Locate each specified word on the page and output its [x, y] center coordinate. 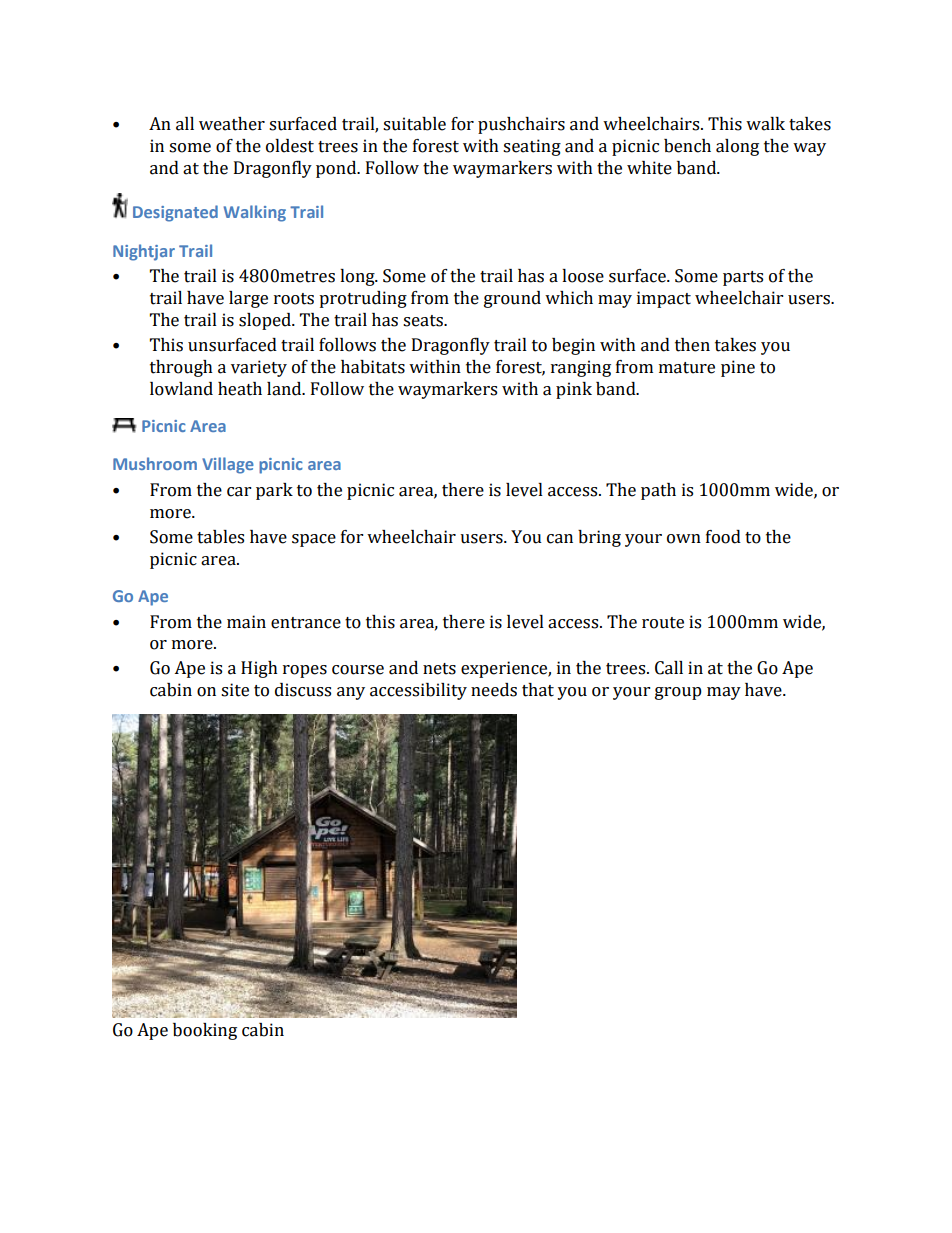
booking [205, 1031]
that [538, 690]
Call [669, 668]
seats [424, 321]
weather [232, 124]
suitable [414, 124]
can [560, 539]
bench [687, 146]
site [235, 690]
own [684, 539]
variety [259, 368]
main [246, 622]
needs [494, 690]
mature [687, 368]
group [678, 693]
